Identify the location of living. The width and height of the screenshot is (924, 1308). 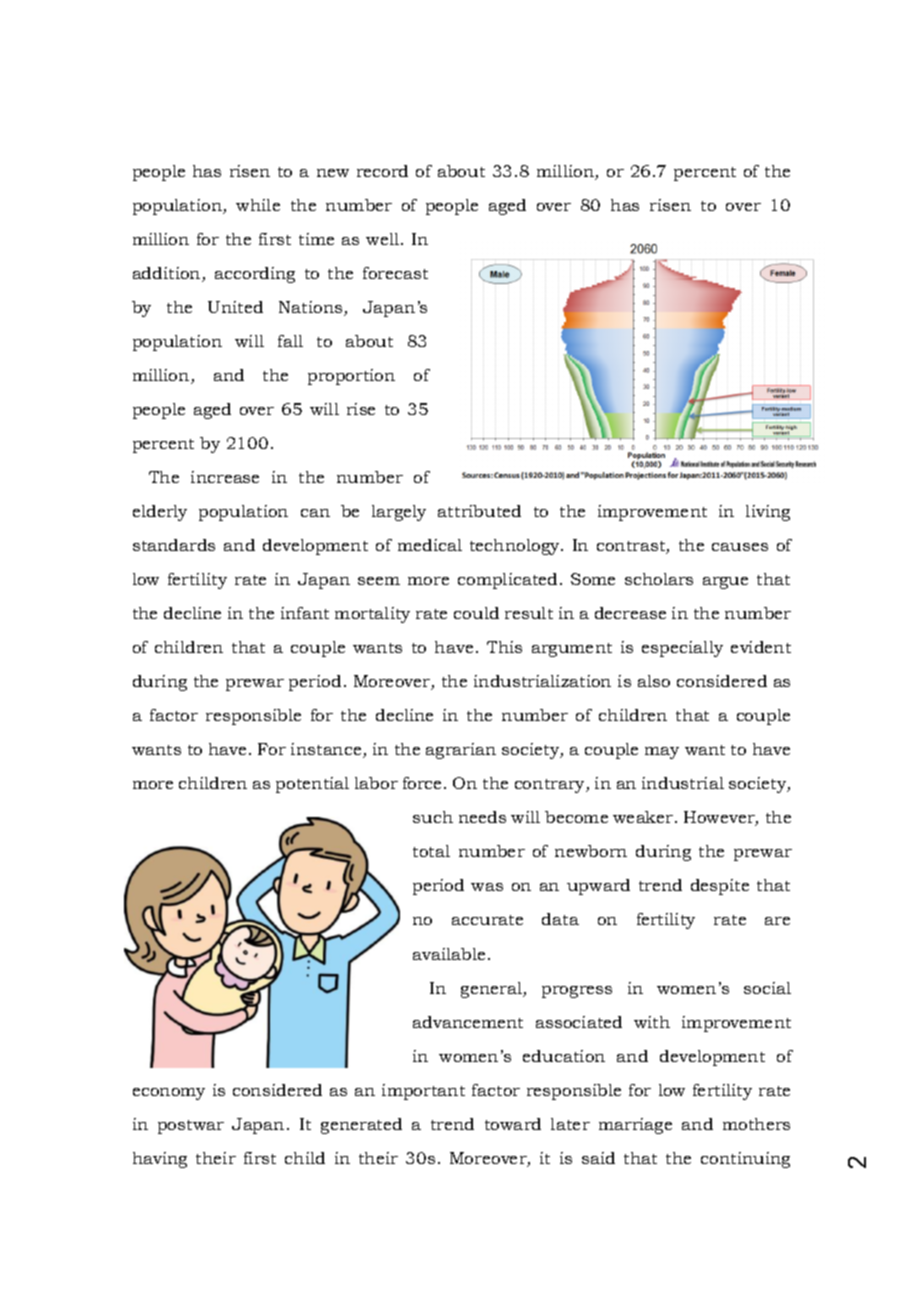
(768, 513).
